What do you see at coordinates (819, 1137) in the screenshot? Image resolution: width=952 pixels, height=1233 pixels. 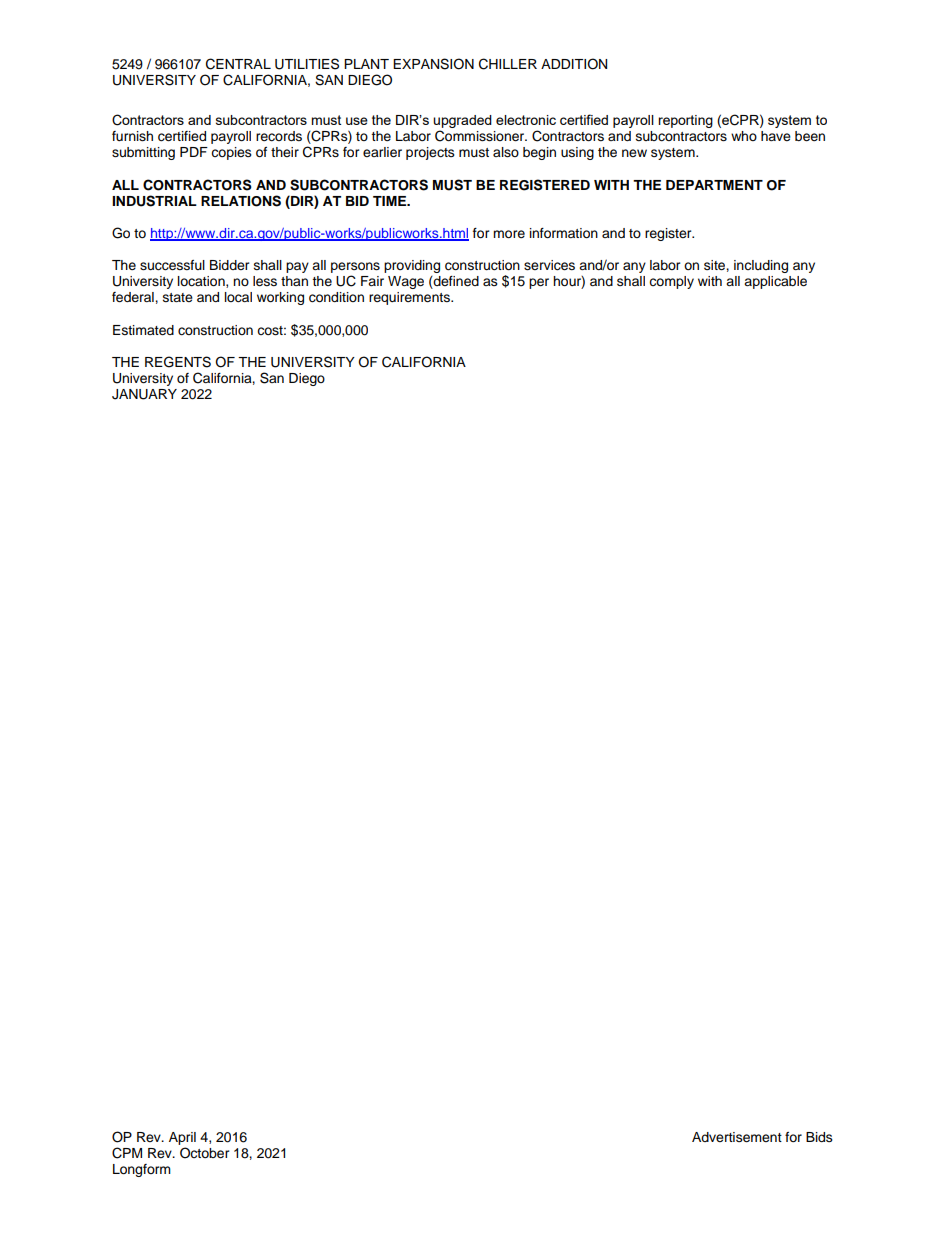 I see `Bids` at bounding box center [819, 1137].
